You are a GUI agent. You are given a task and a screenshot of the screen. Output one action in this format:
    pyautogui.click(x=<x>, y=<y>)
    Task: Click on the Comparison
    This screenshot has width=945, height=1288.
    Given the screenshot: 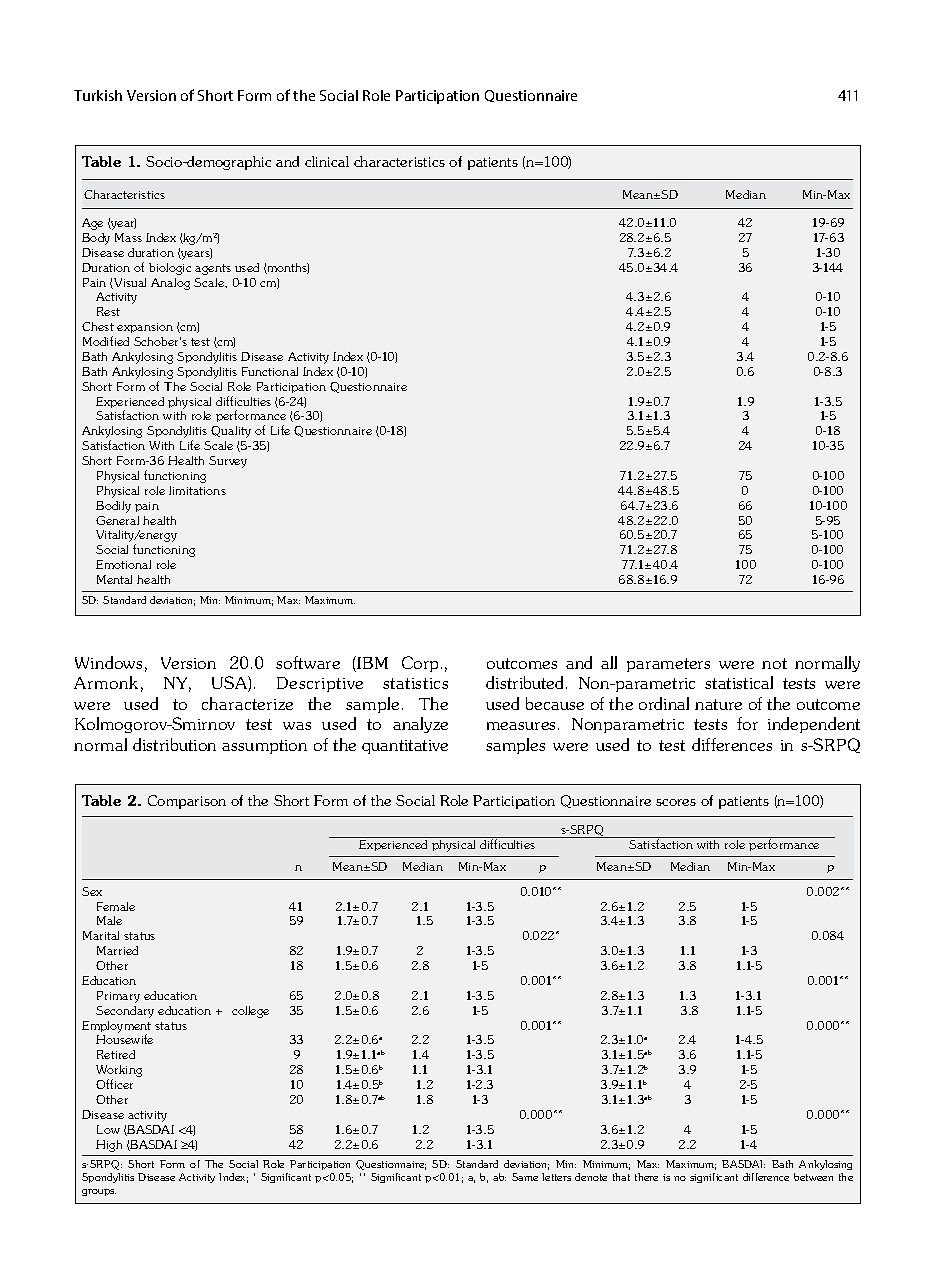 What is the action you would take?
    pyautogui.click(x=187, y=802)
